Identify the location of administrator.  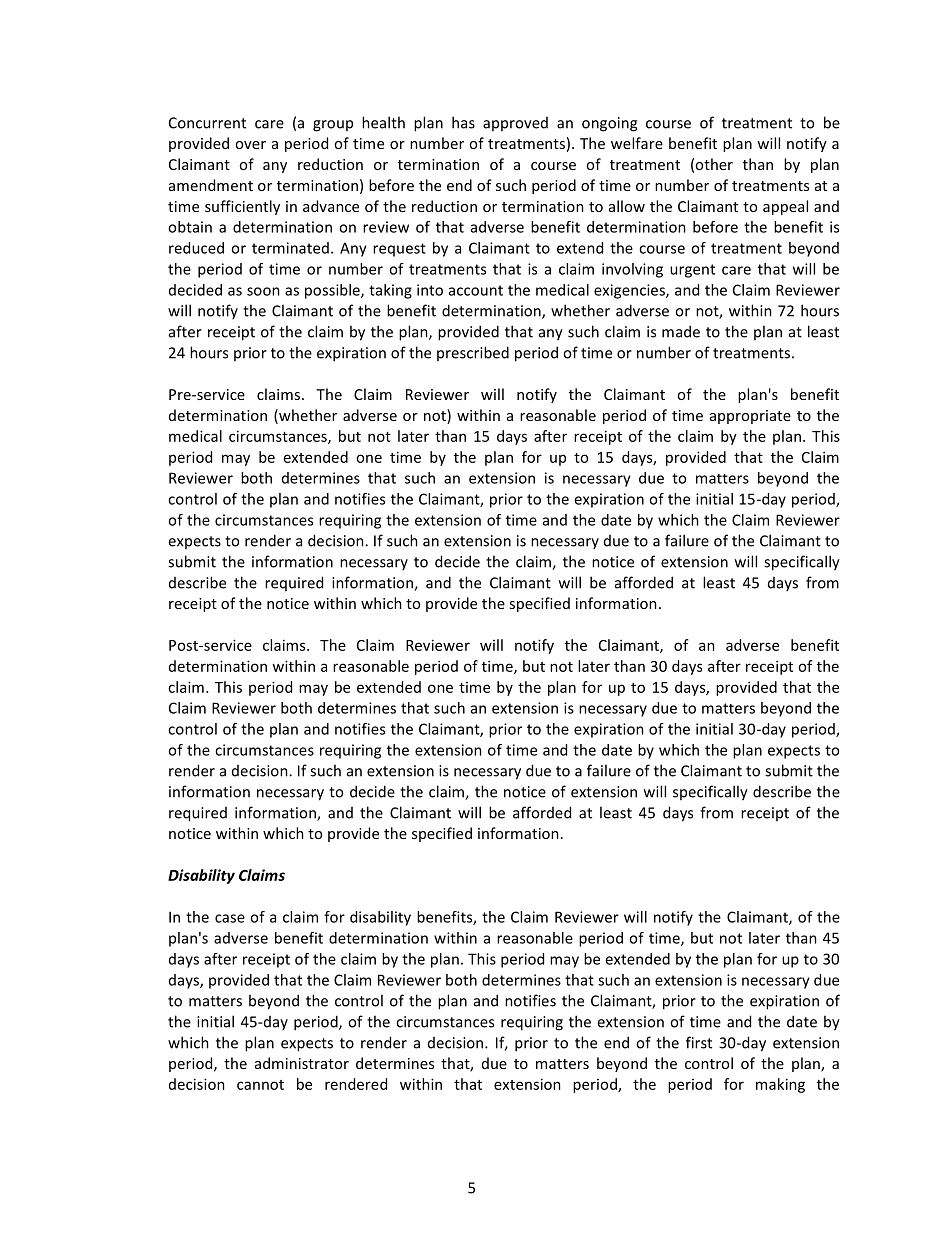
(302, 1063).
